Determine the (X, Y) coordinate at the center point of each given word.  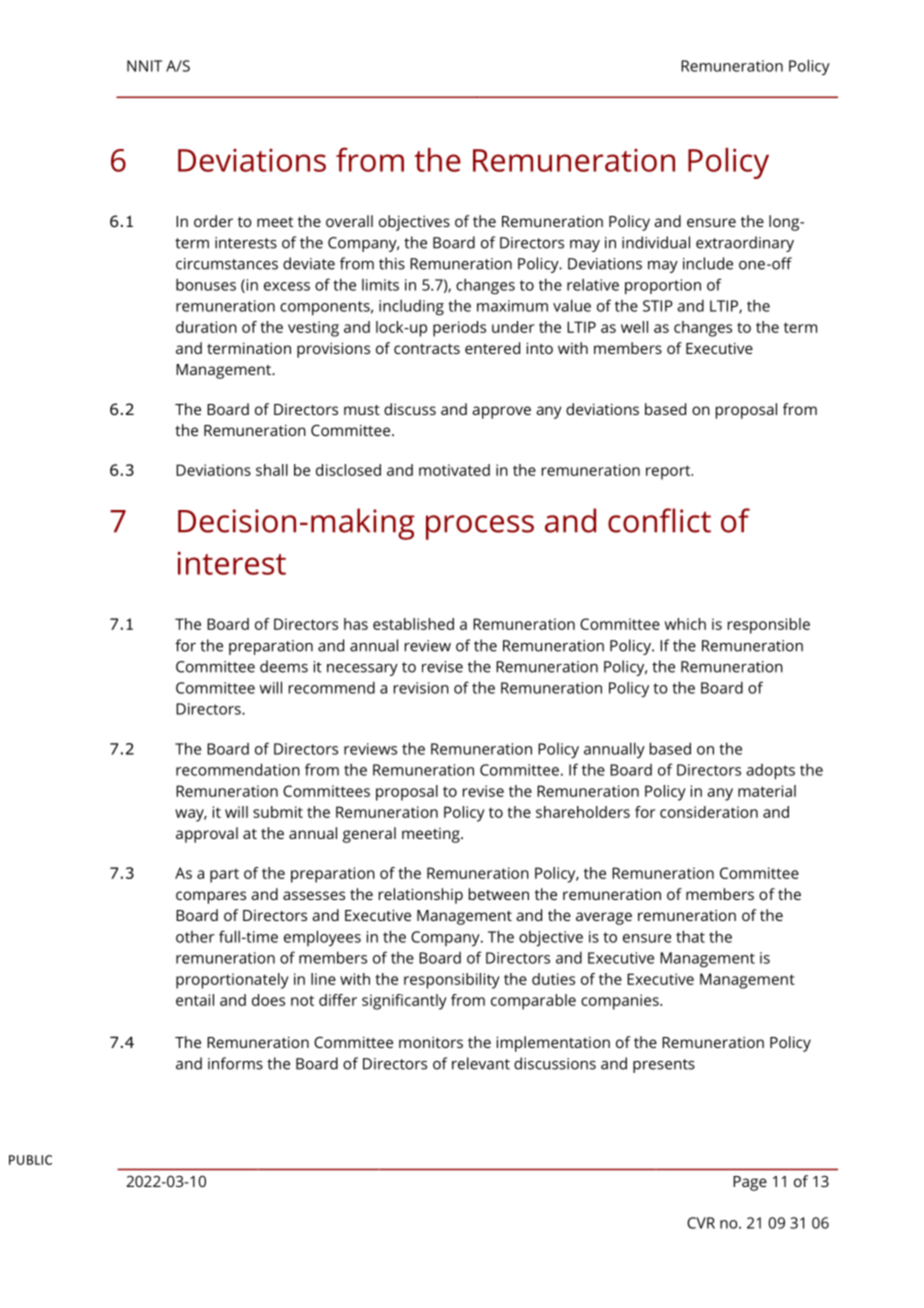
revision (421, 688)
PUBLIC (30, 1160)
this (392, 263)
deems (284, 666)
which (685, 624)
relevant (481, 1063)
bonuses (206, 284)
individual (656, 242)
